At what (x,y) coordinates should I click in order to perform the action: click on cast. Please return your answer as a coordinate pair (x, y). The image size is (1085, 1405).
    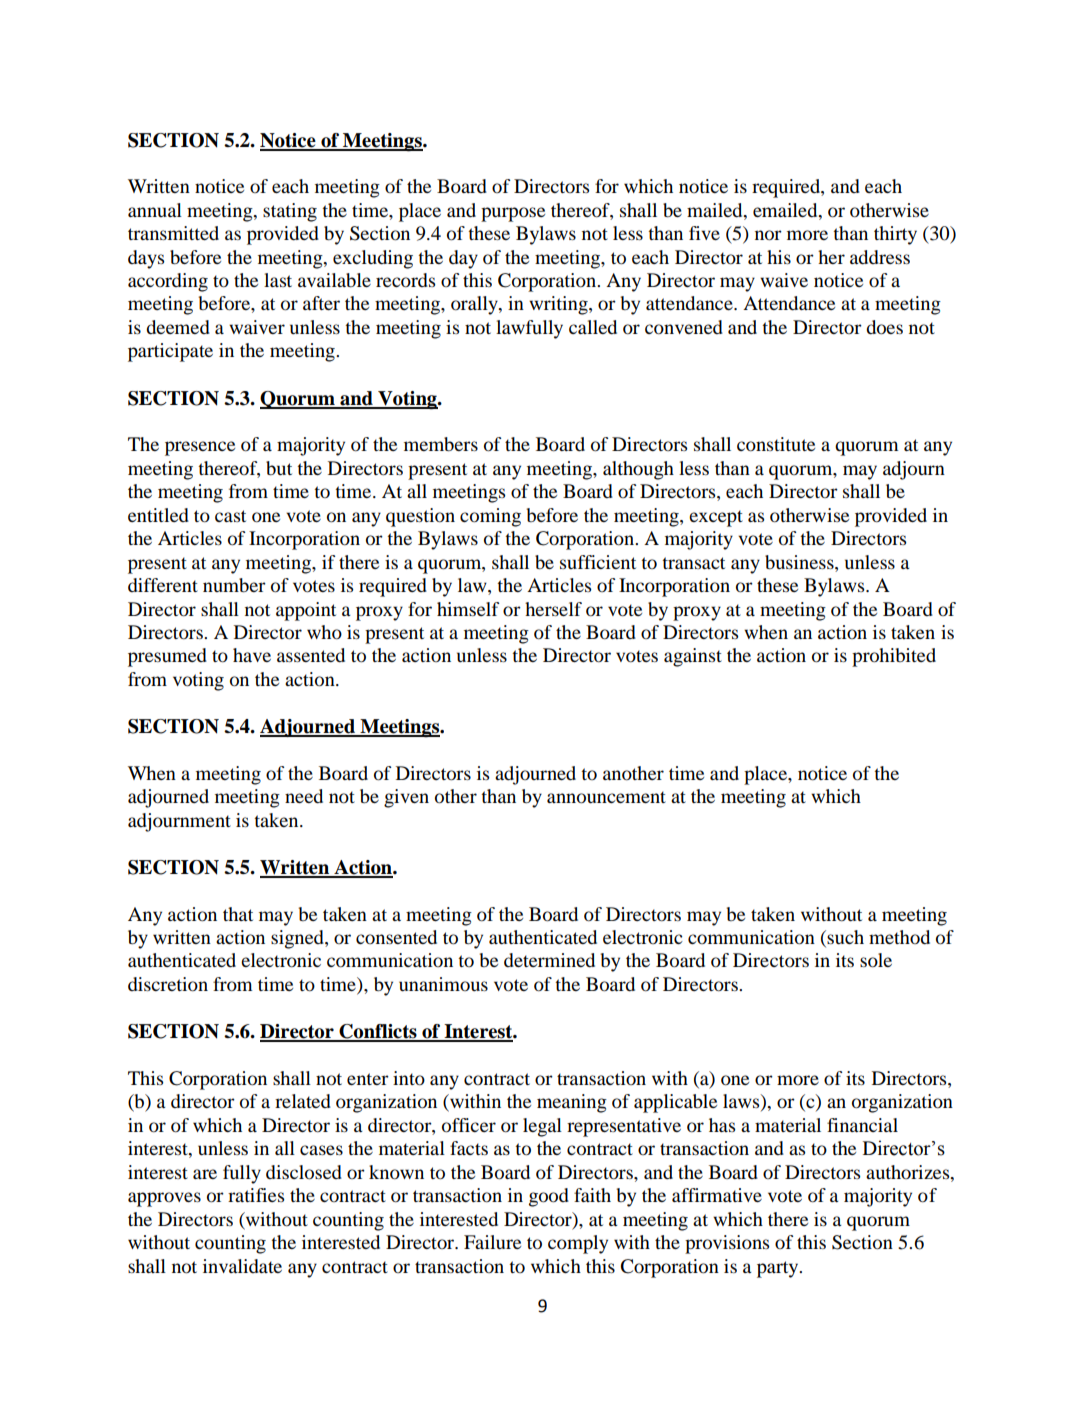
    Looking at the image, I should click on (230, 516).
